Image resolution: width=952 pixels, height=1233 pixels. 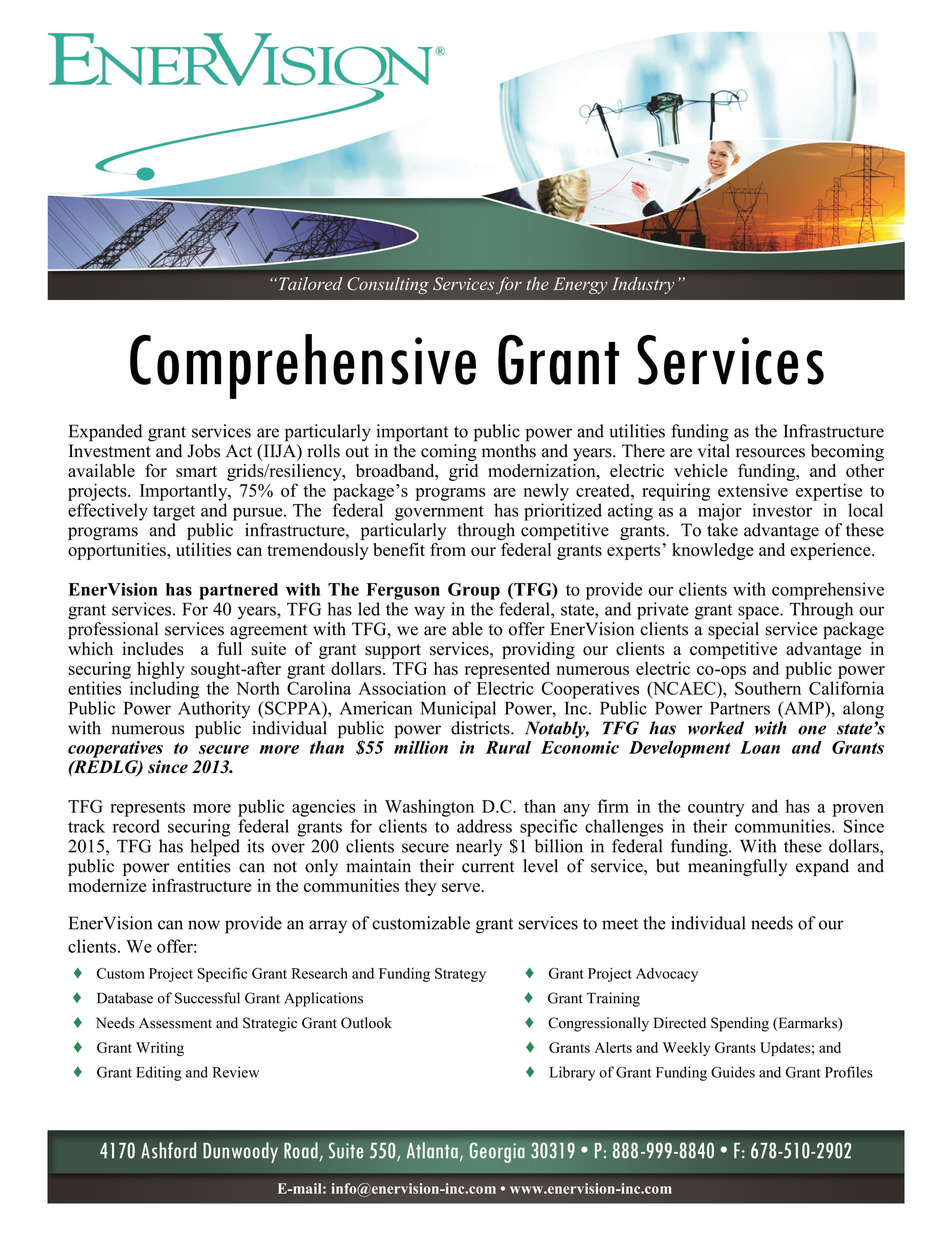 What do you see at coordinates (214, 710) in the screenshot?
I see `Authority` at bounding box center [214, 710].
